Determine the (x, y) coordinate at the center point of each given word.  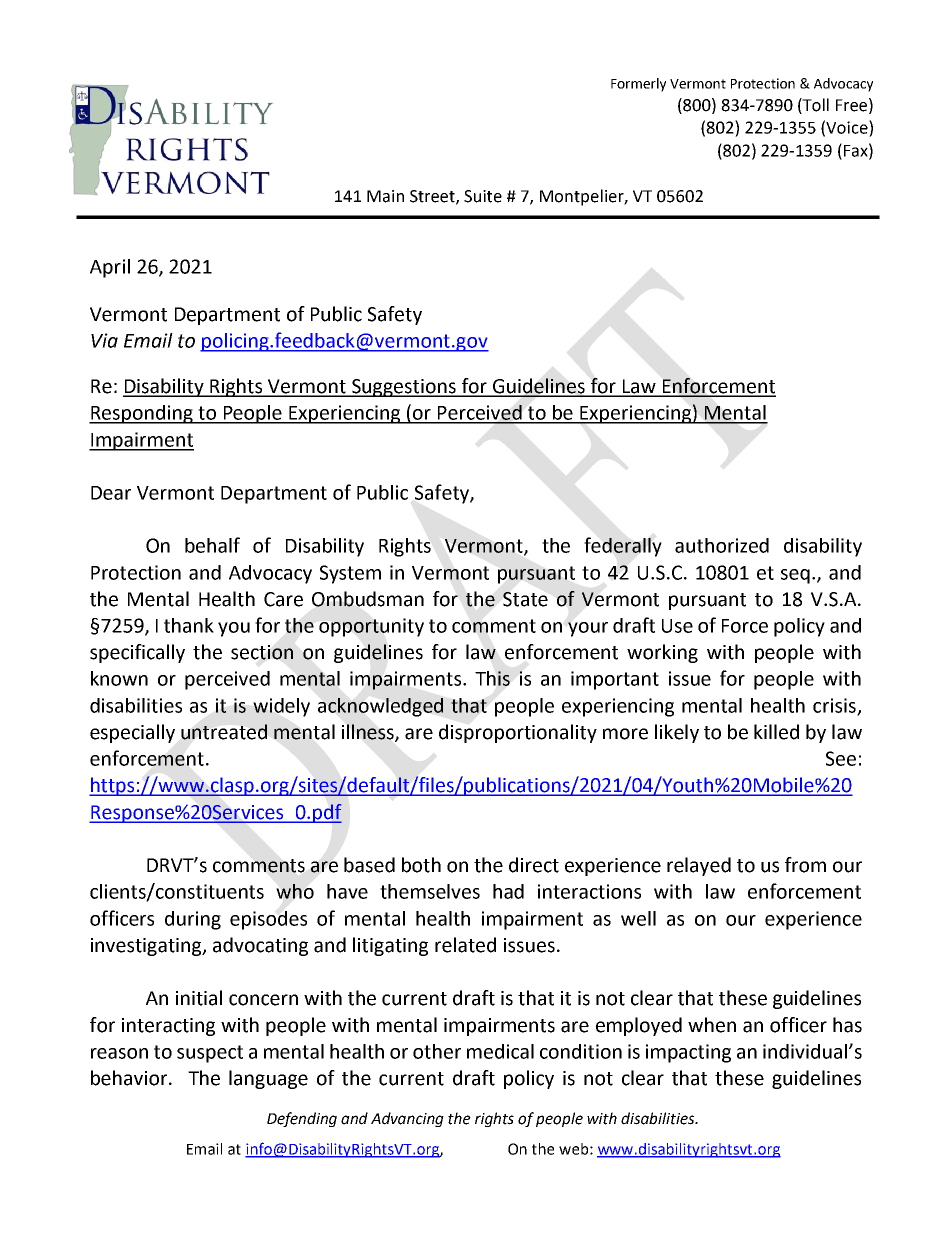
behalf (212, 545)
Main (385, 196)
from (805, 865)
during (193, 920)
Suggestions (404, 388)
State (525, 599)
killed (776, 732)
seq (795, 576)
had (508, 891)
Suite (483, 196)
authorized (722, 545)
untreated (224, 732)
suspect (210, 1054)
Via (104, 340)
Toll (815, 105)
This (492, 678)
